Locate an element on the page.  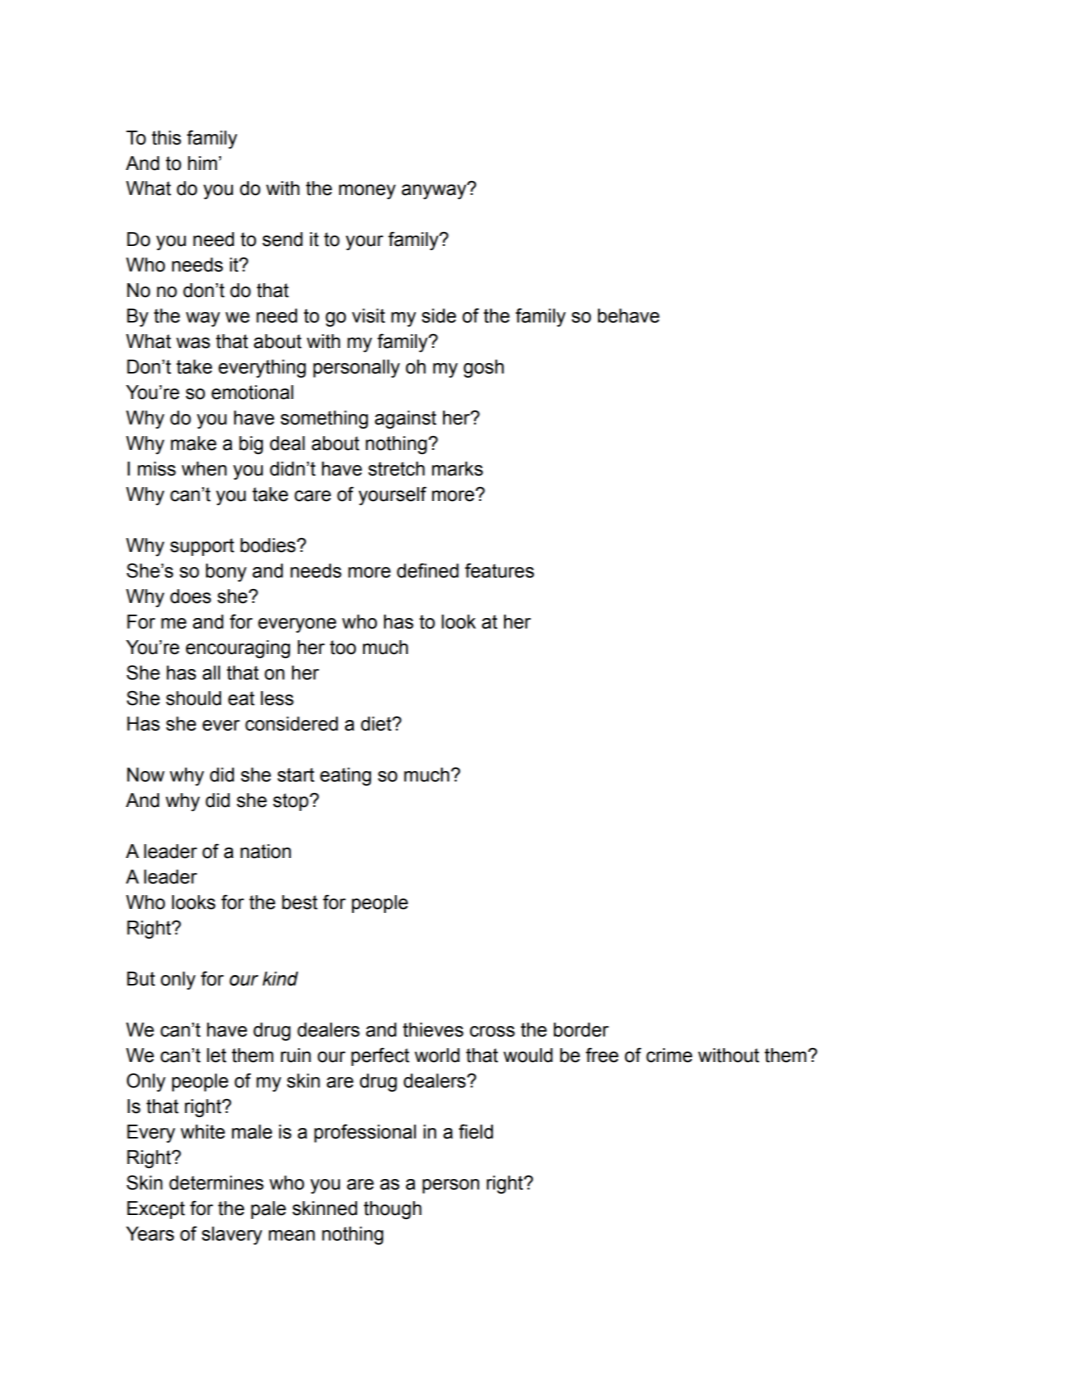
though is located at coordinates (393, 1210).
